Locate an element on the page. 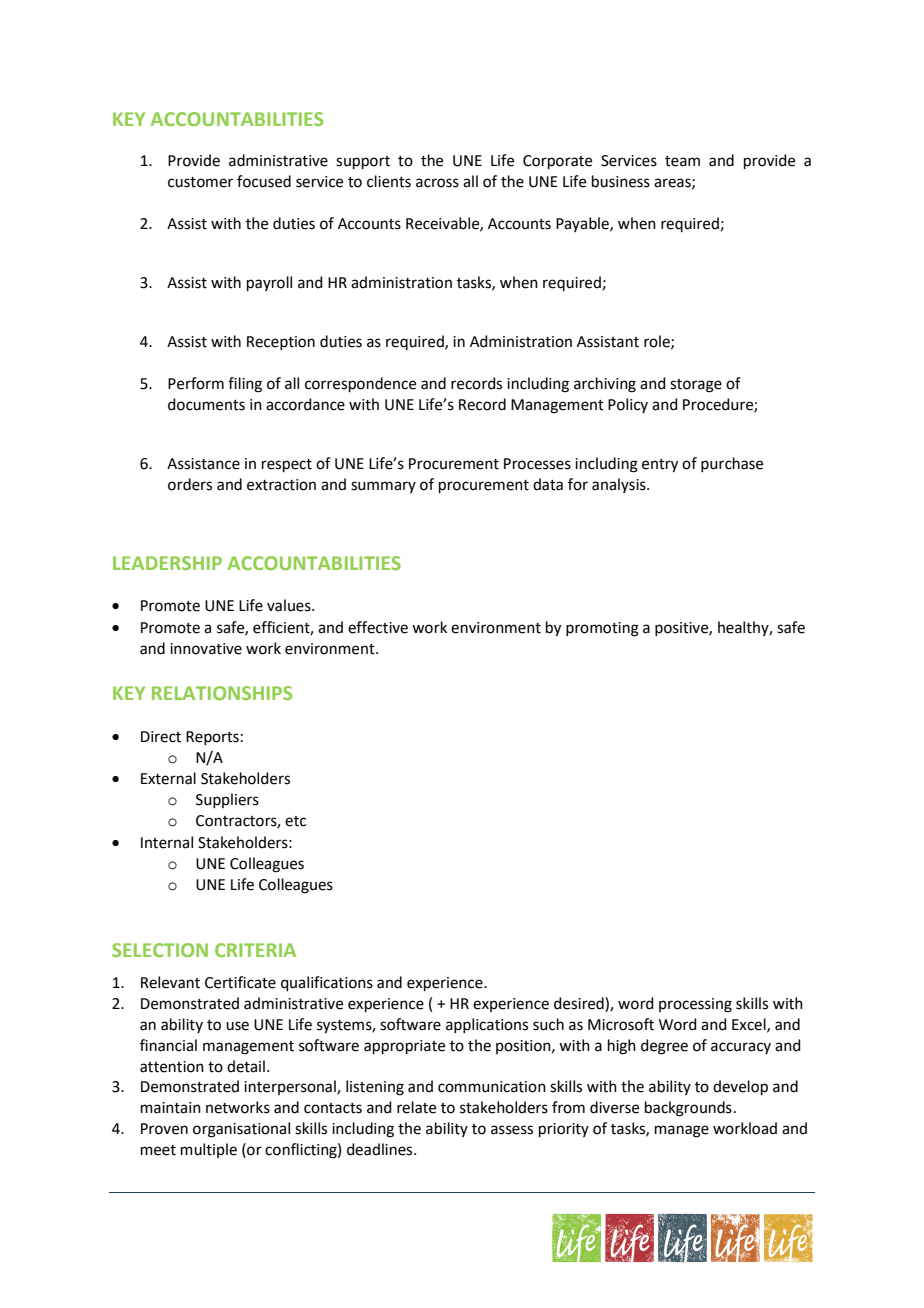  team is located at coordinates (682, 161).
